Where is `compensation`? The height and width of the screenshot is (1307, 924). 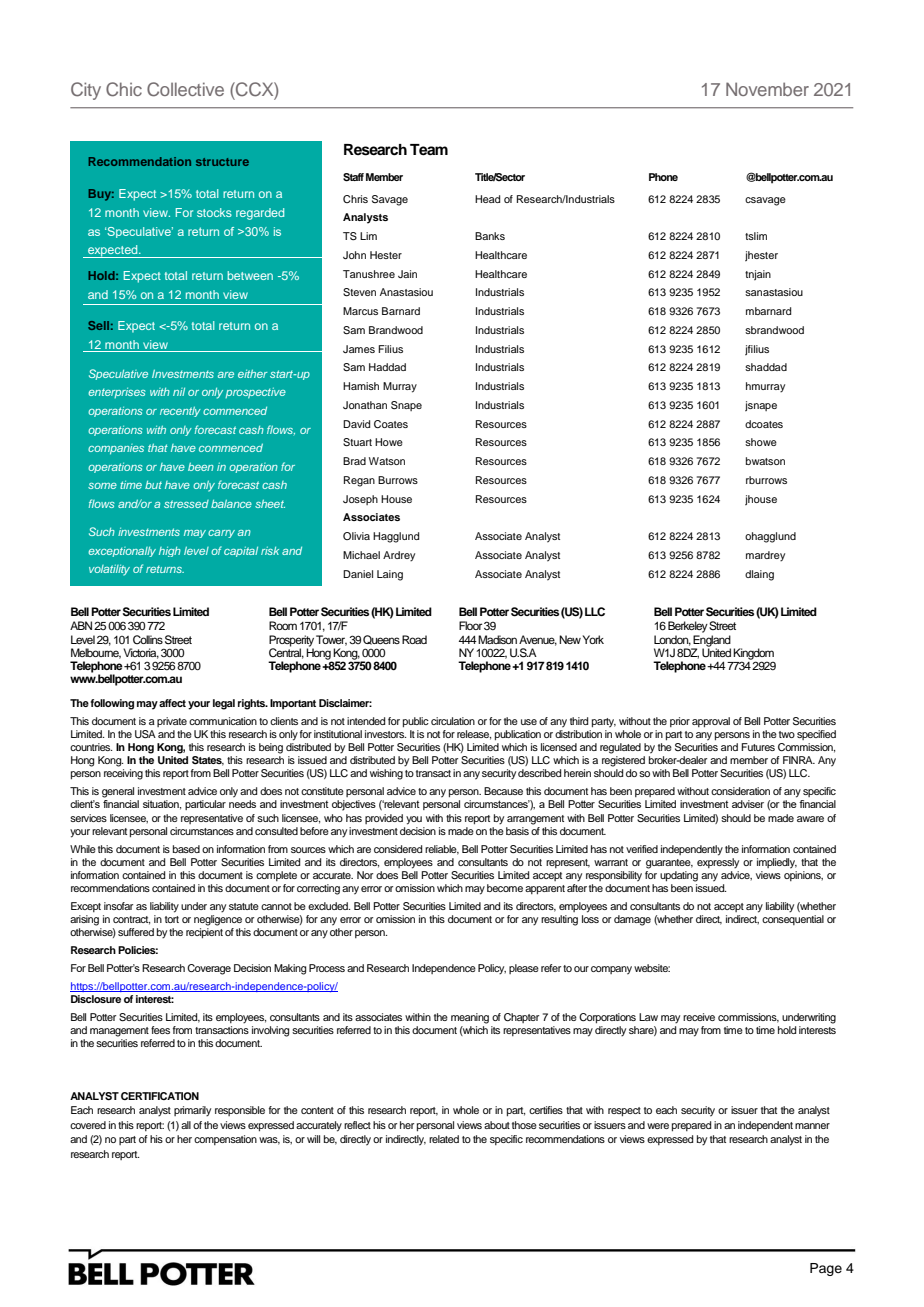
compensation is located at coordinates (225, 1140).
